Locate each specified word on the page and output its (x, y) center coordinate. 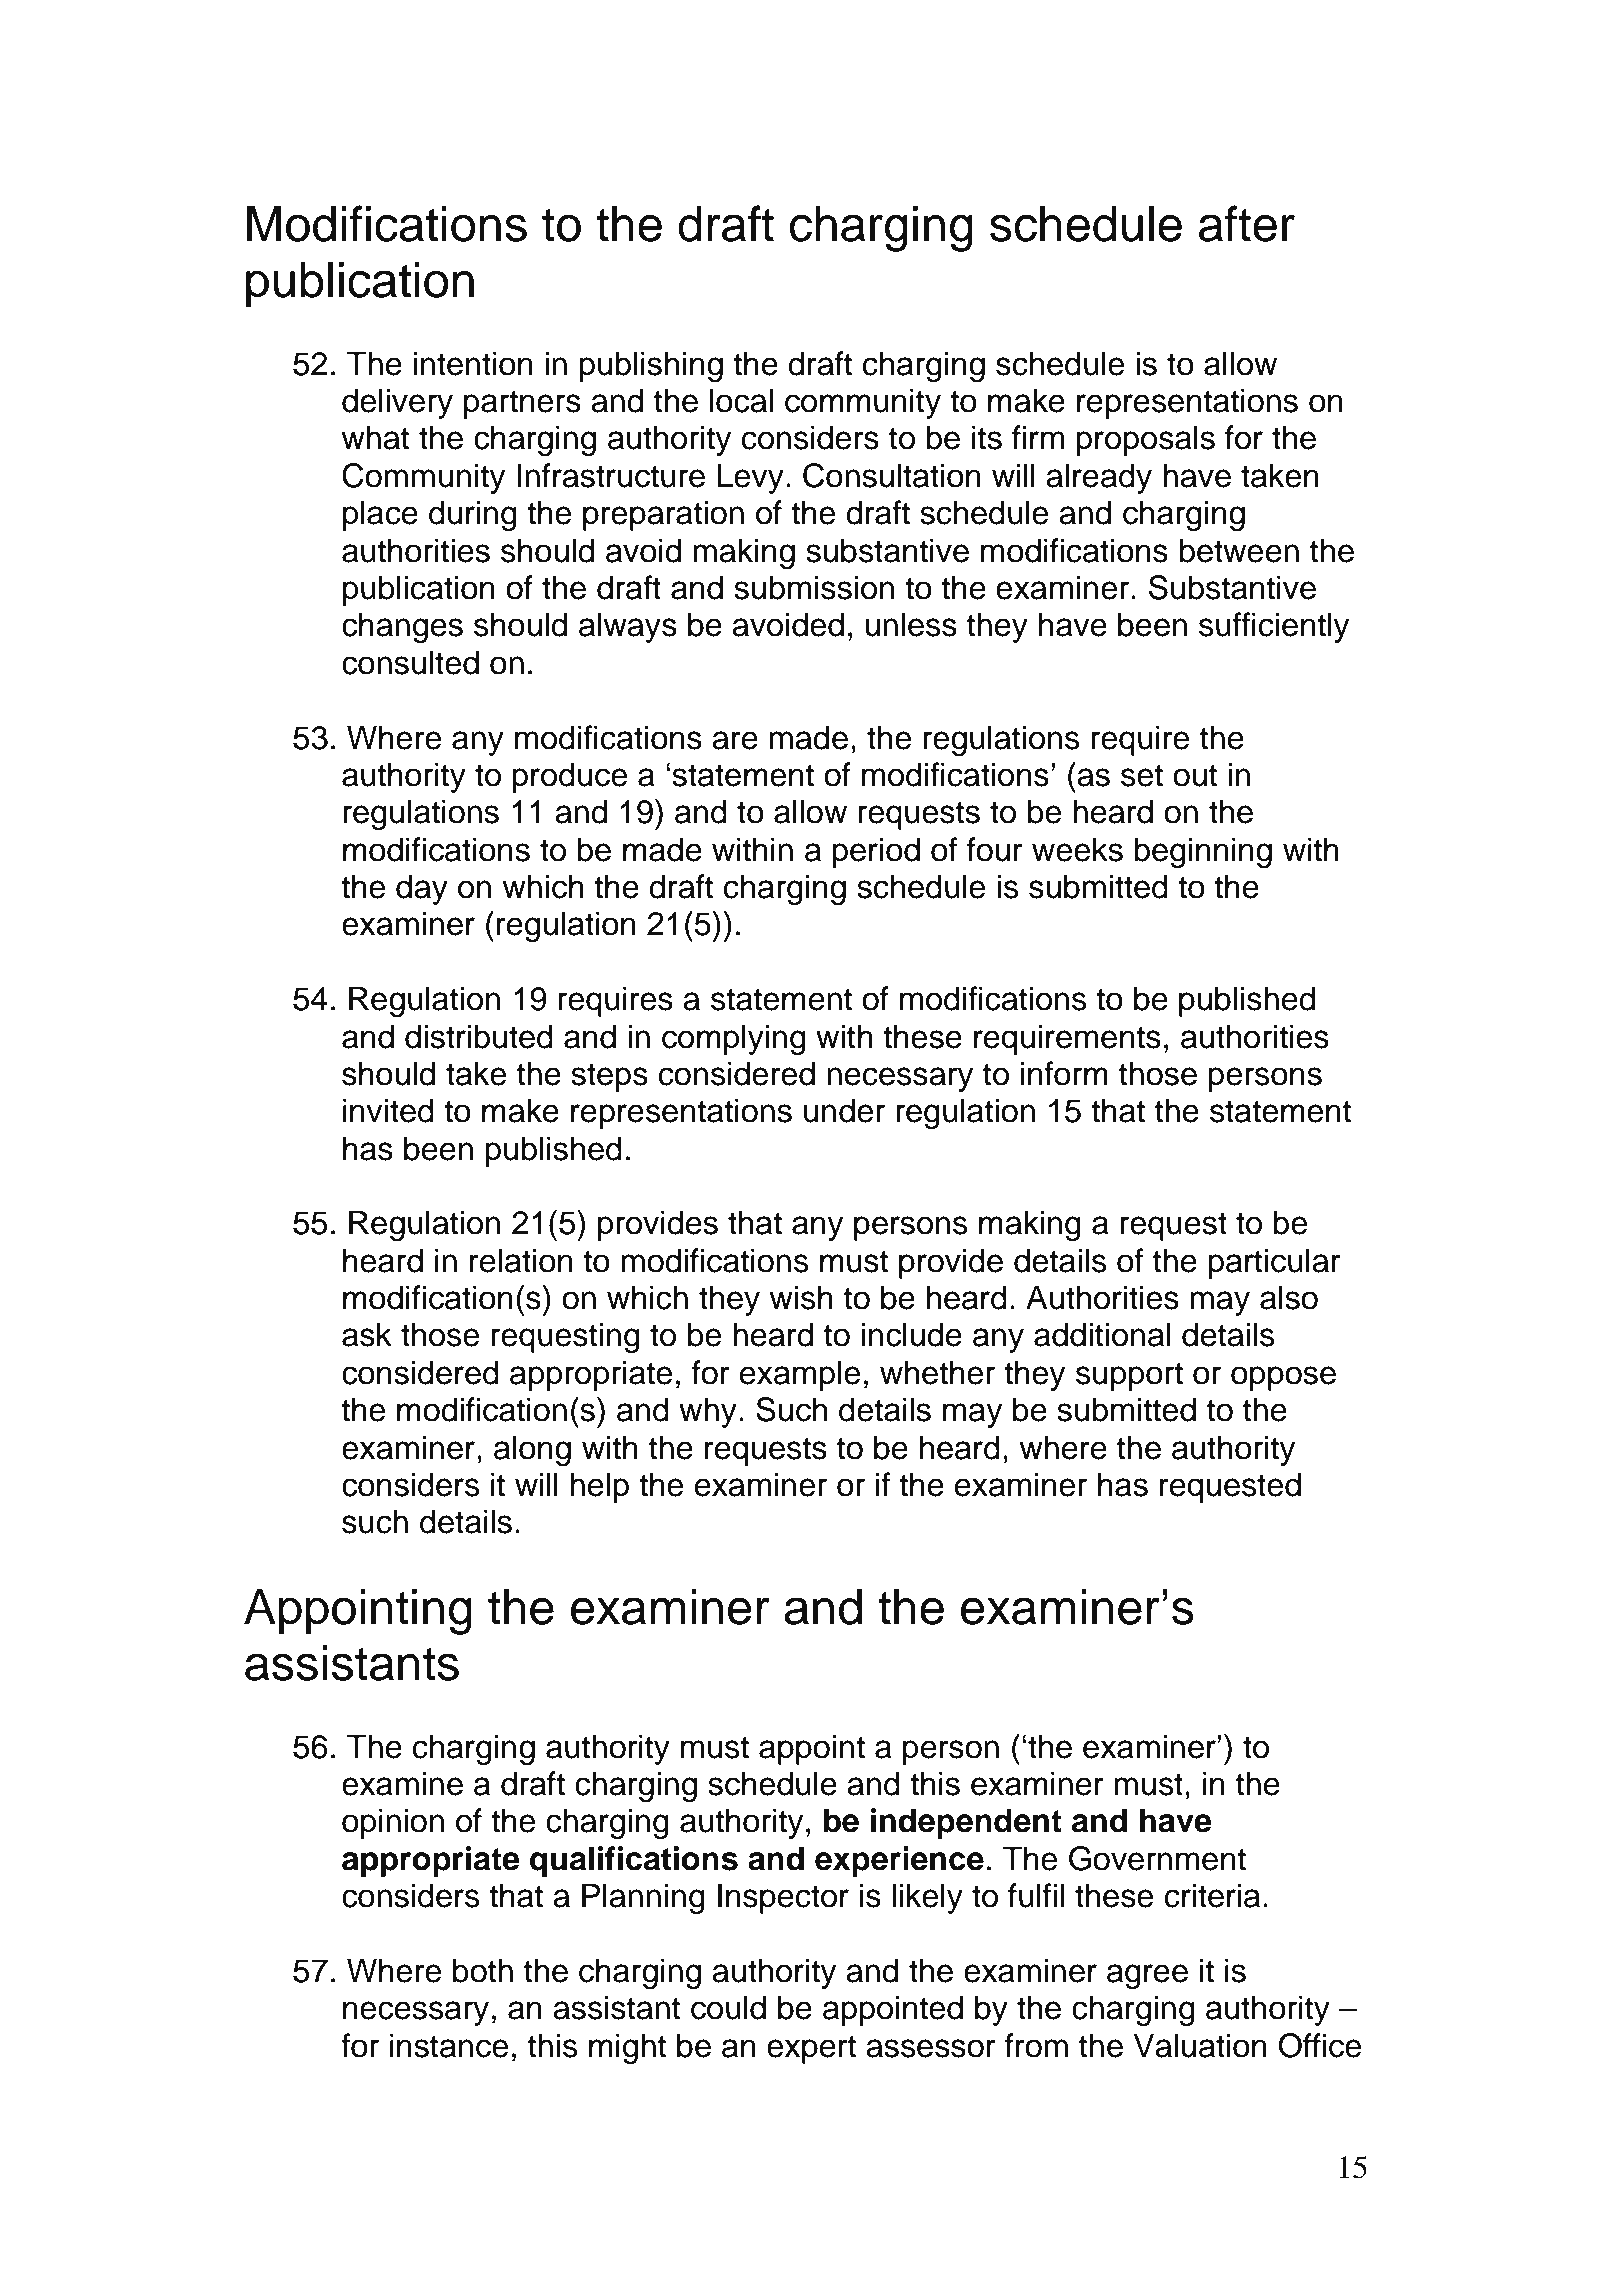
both (483, 1970)
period (876, 852)
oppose (1283, 1378)
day (422, 889)
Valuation (1200, 2045)
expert (811, 2049)
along (532, 1450)
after (1247, 223)
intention (473, 363)
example (800, 1375)
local (741, 400)
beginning (1203, 852)
